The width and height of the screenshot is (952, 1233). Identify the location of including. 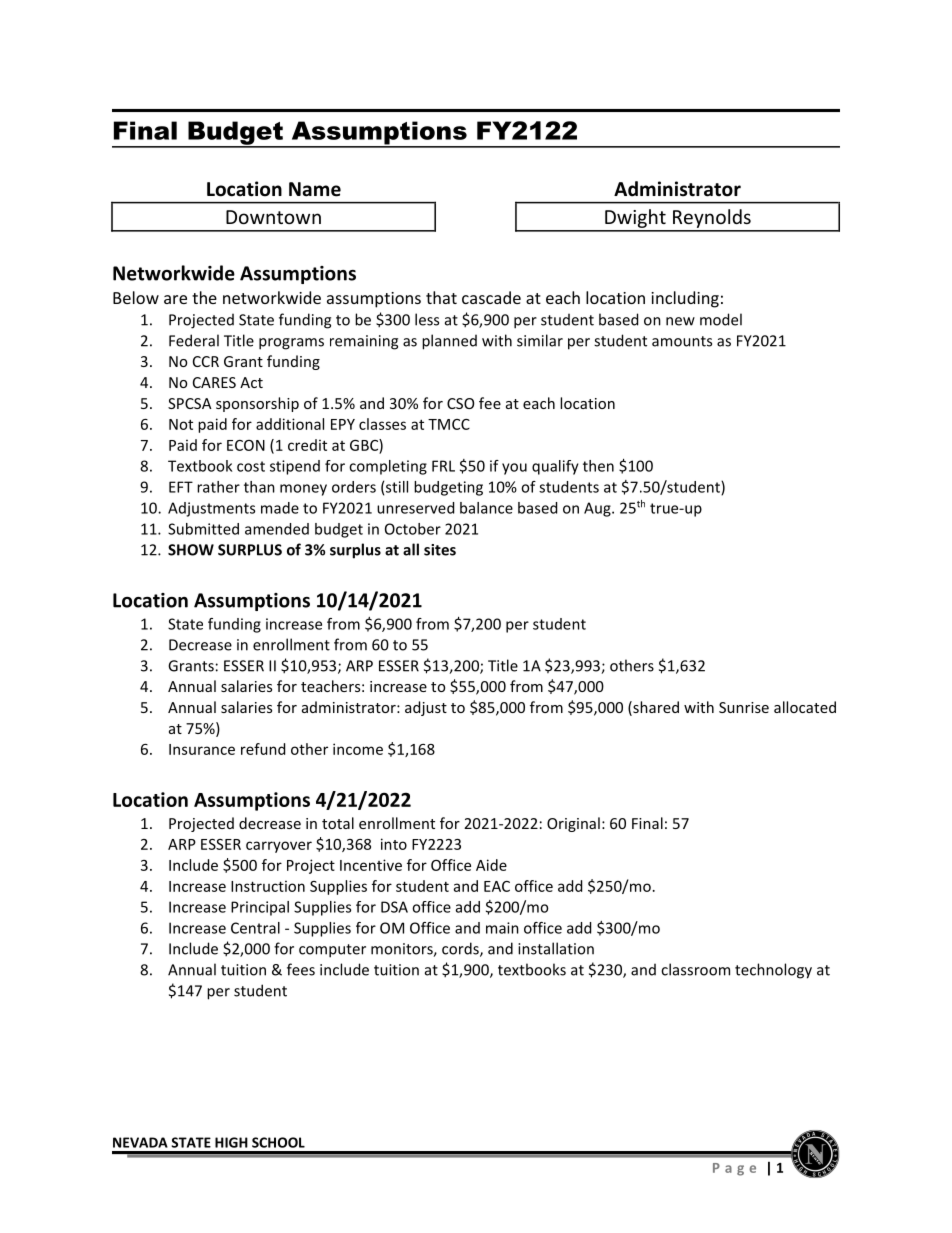
(685, 299).
